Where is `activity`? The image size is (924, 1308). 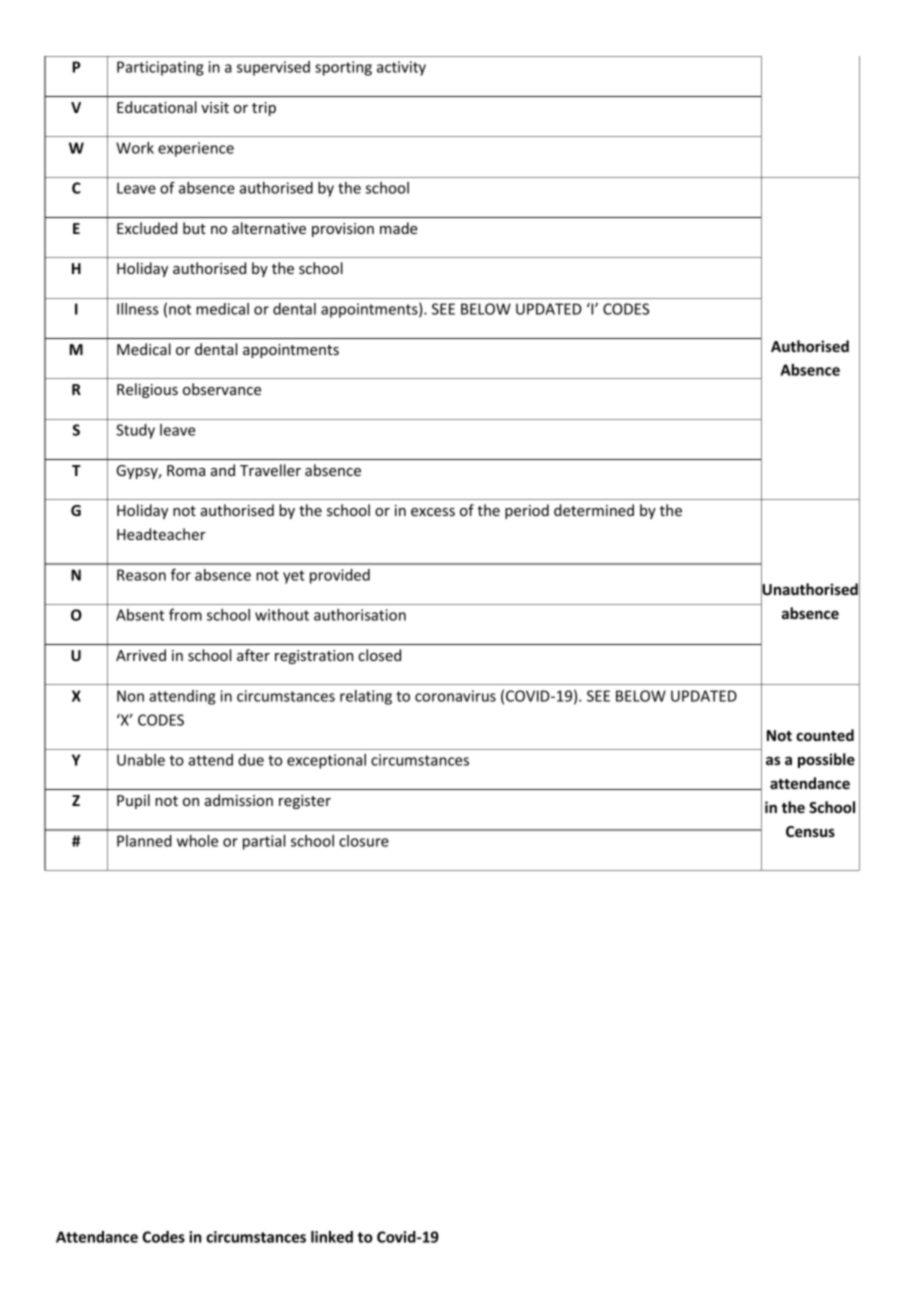
activity is located at coordinates (401, 68).
